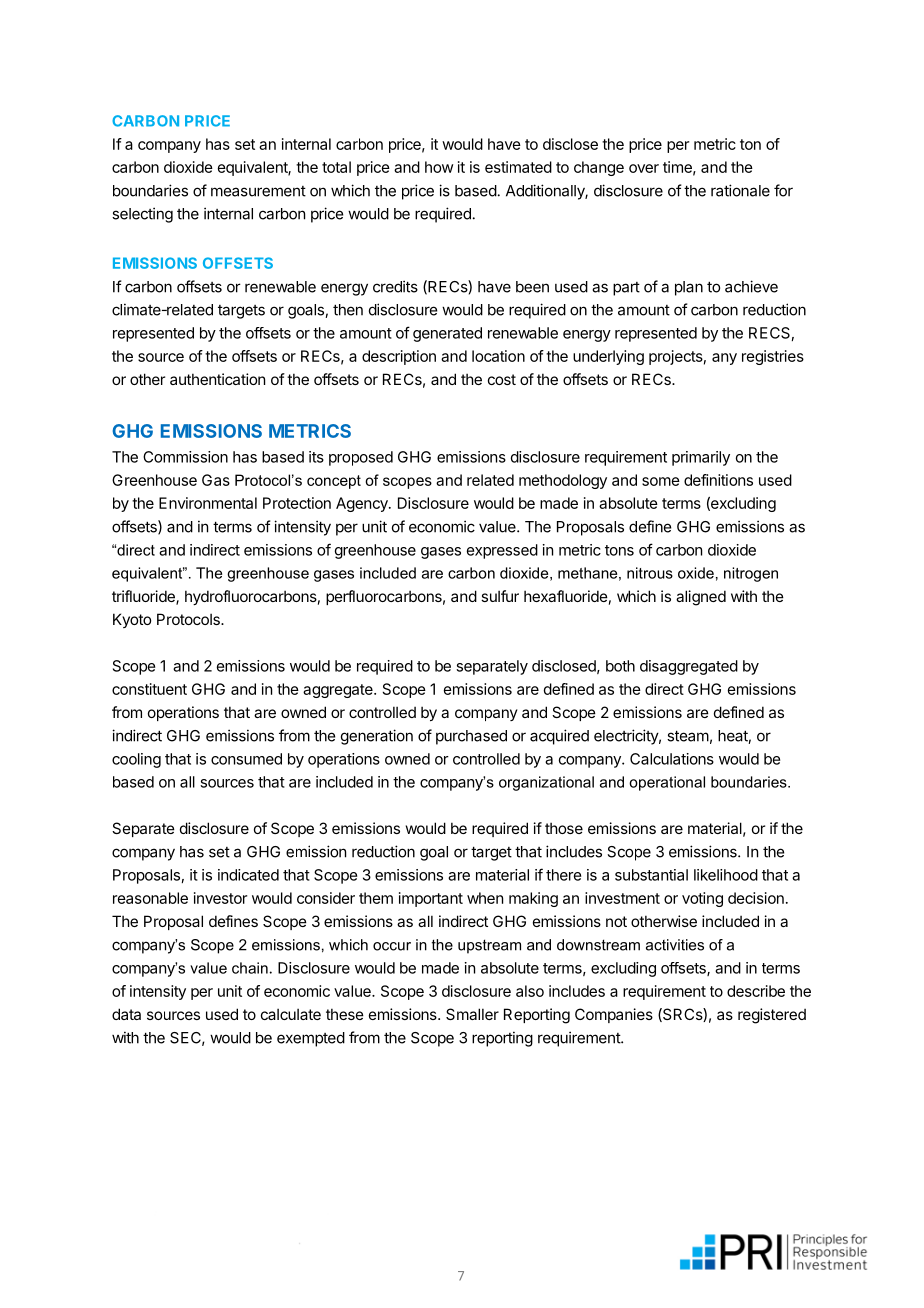  Describe the element at coordinates (471, 737) in the image. I see `purchased` at that location.
